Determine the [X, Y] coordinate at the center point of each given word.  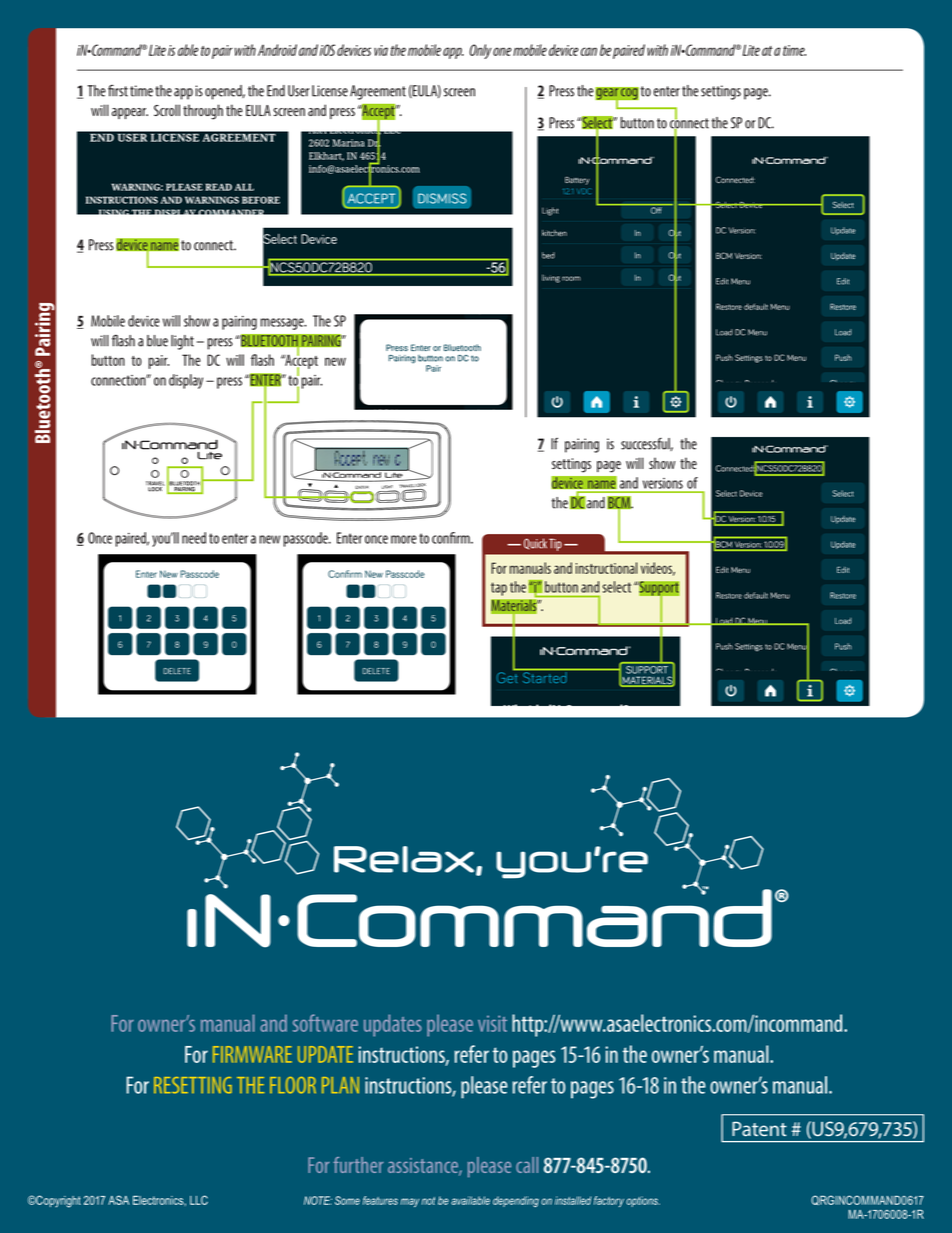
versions [663, 483]
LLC [199, 1200]
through [203, 112]
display [186, 381]
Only [480, 51]
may [410, 1202]
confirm [452, 538]
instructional [606, 568]
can [589, 51]
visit [492, 1023]
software [325, 1023]
